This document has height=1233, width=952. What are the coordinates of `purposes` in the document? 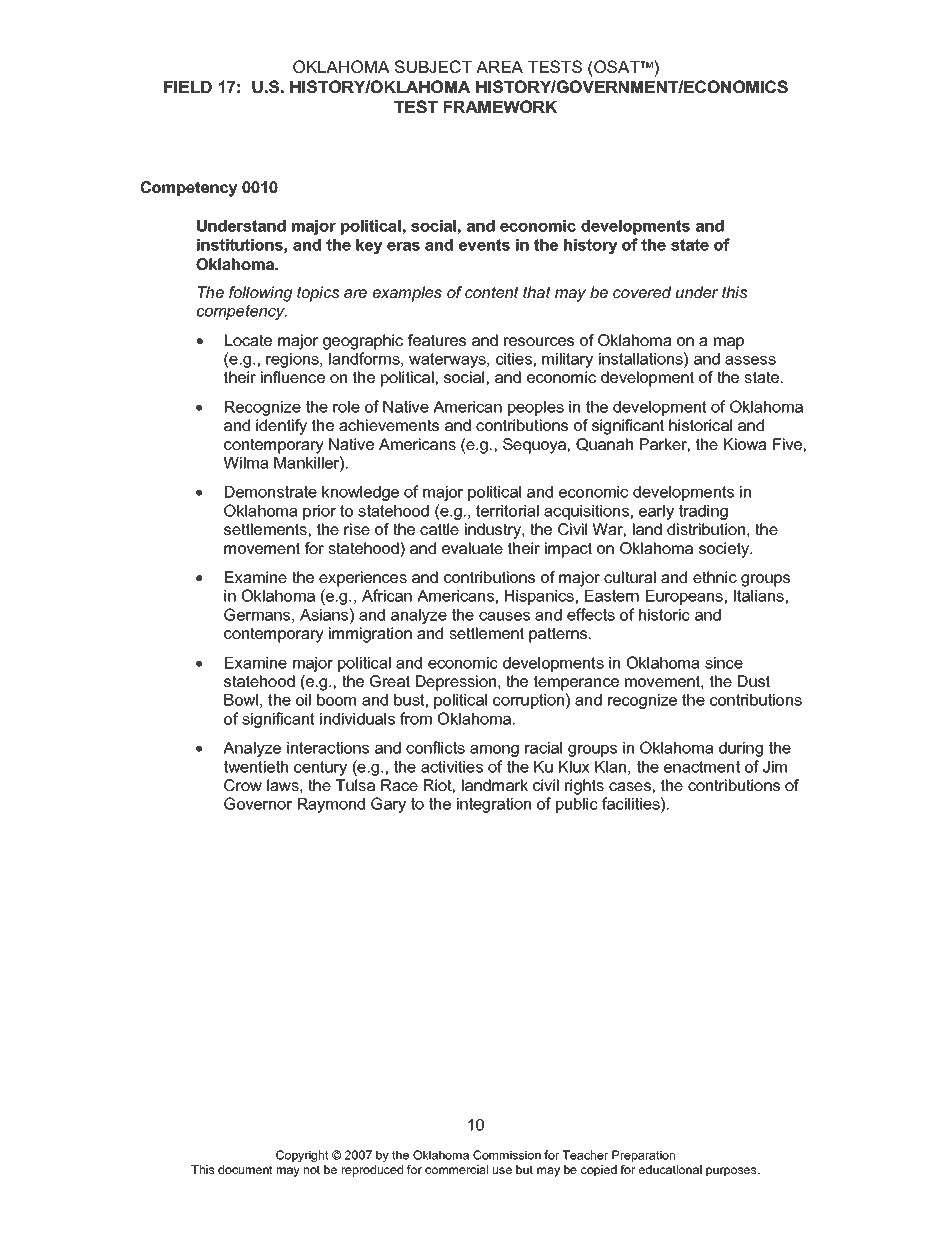 It's located at (732, 1172).
